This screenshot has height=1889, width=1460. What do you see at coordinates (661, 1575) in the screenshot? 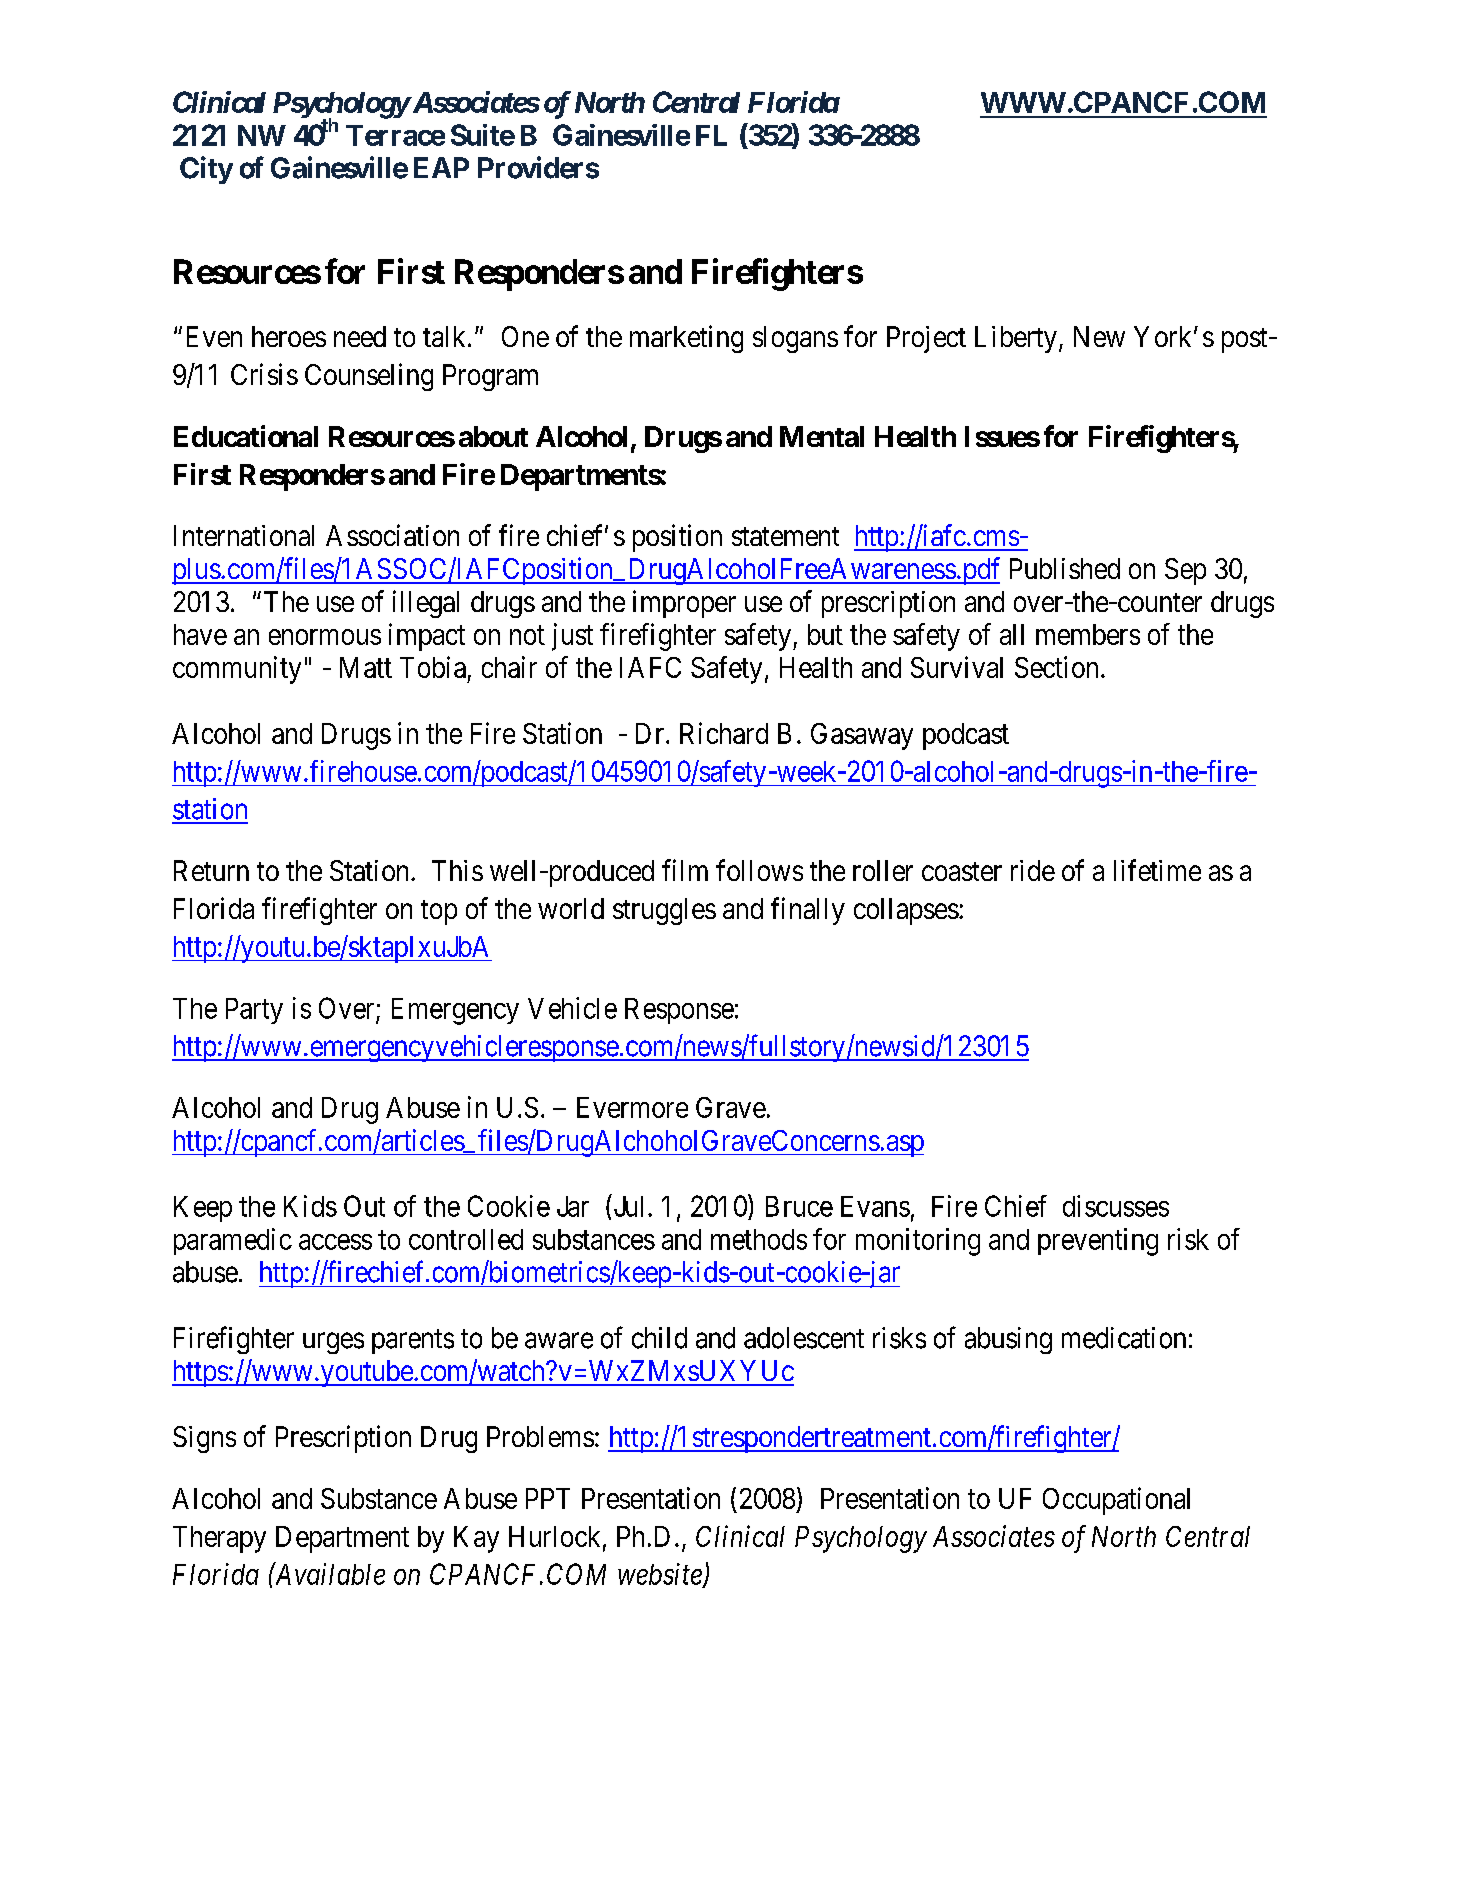
I see `website` at bounding box center [661, 1575].
